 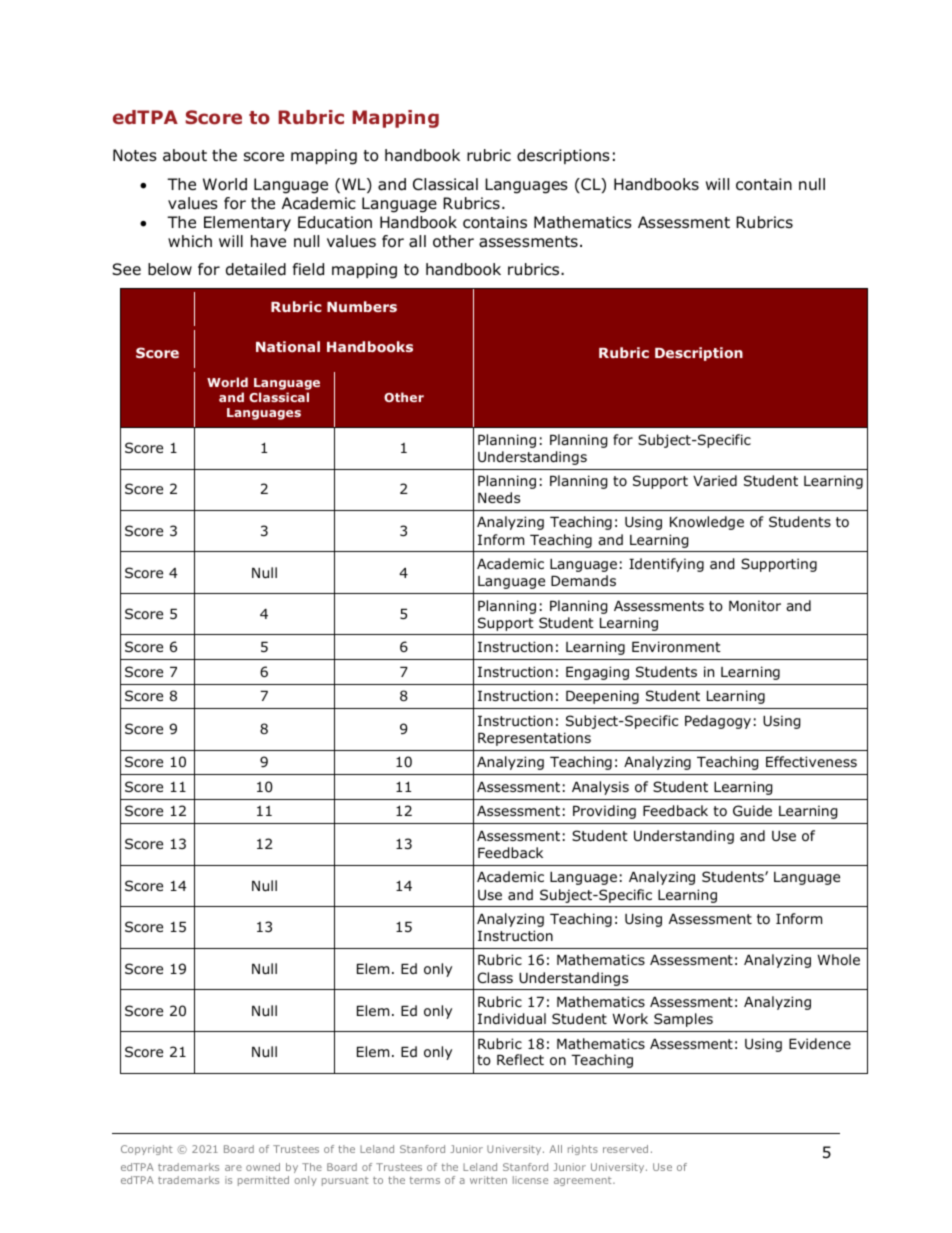 I want to click on Engaging, so click(x=597, y=673).
